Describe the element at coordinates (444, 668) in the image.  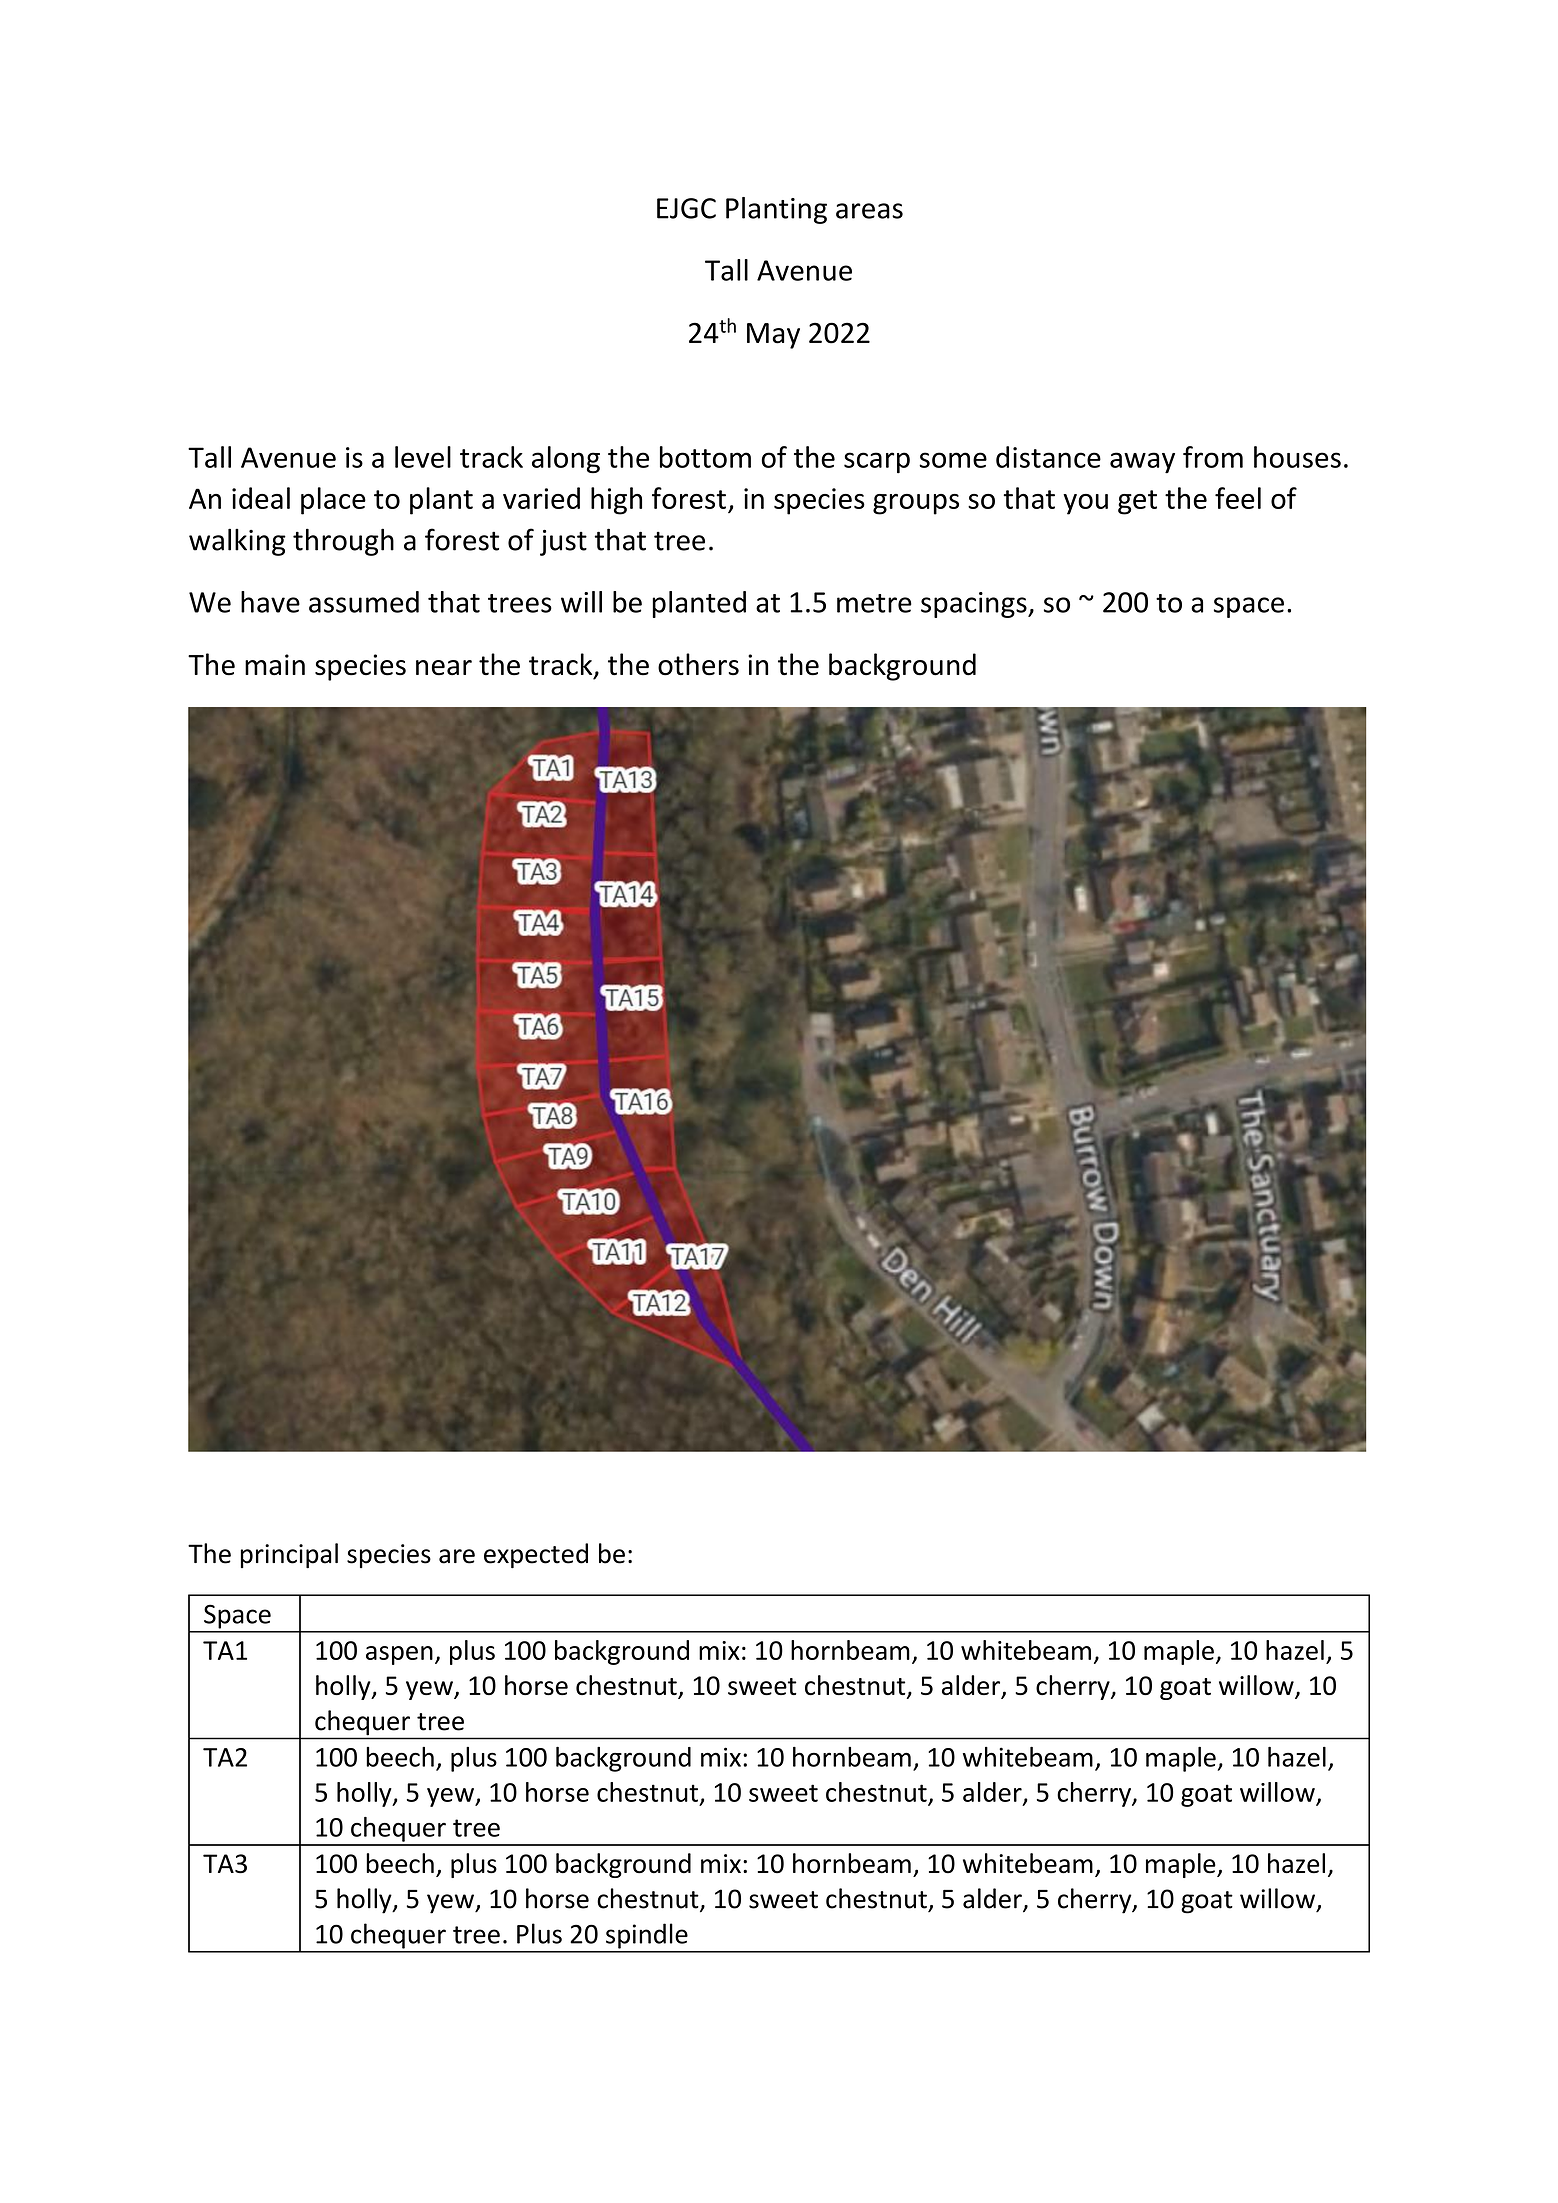
I see `near` at that location.
